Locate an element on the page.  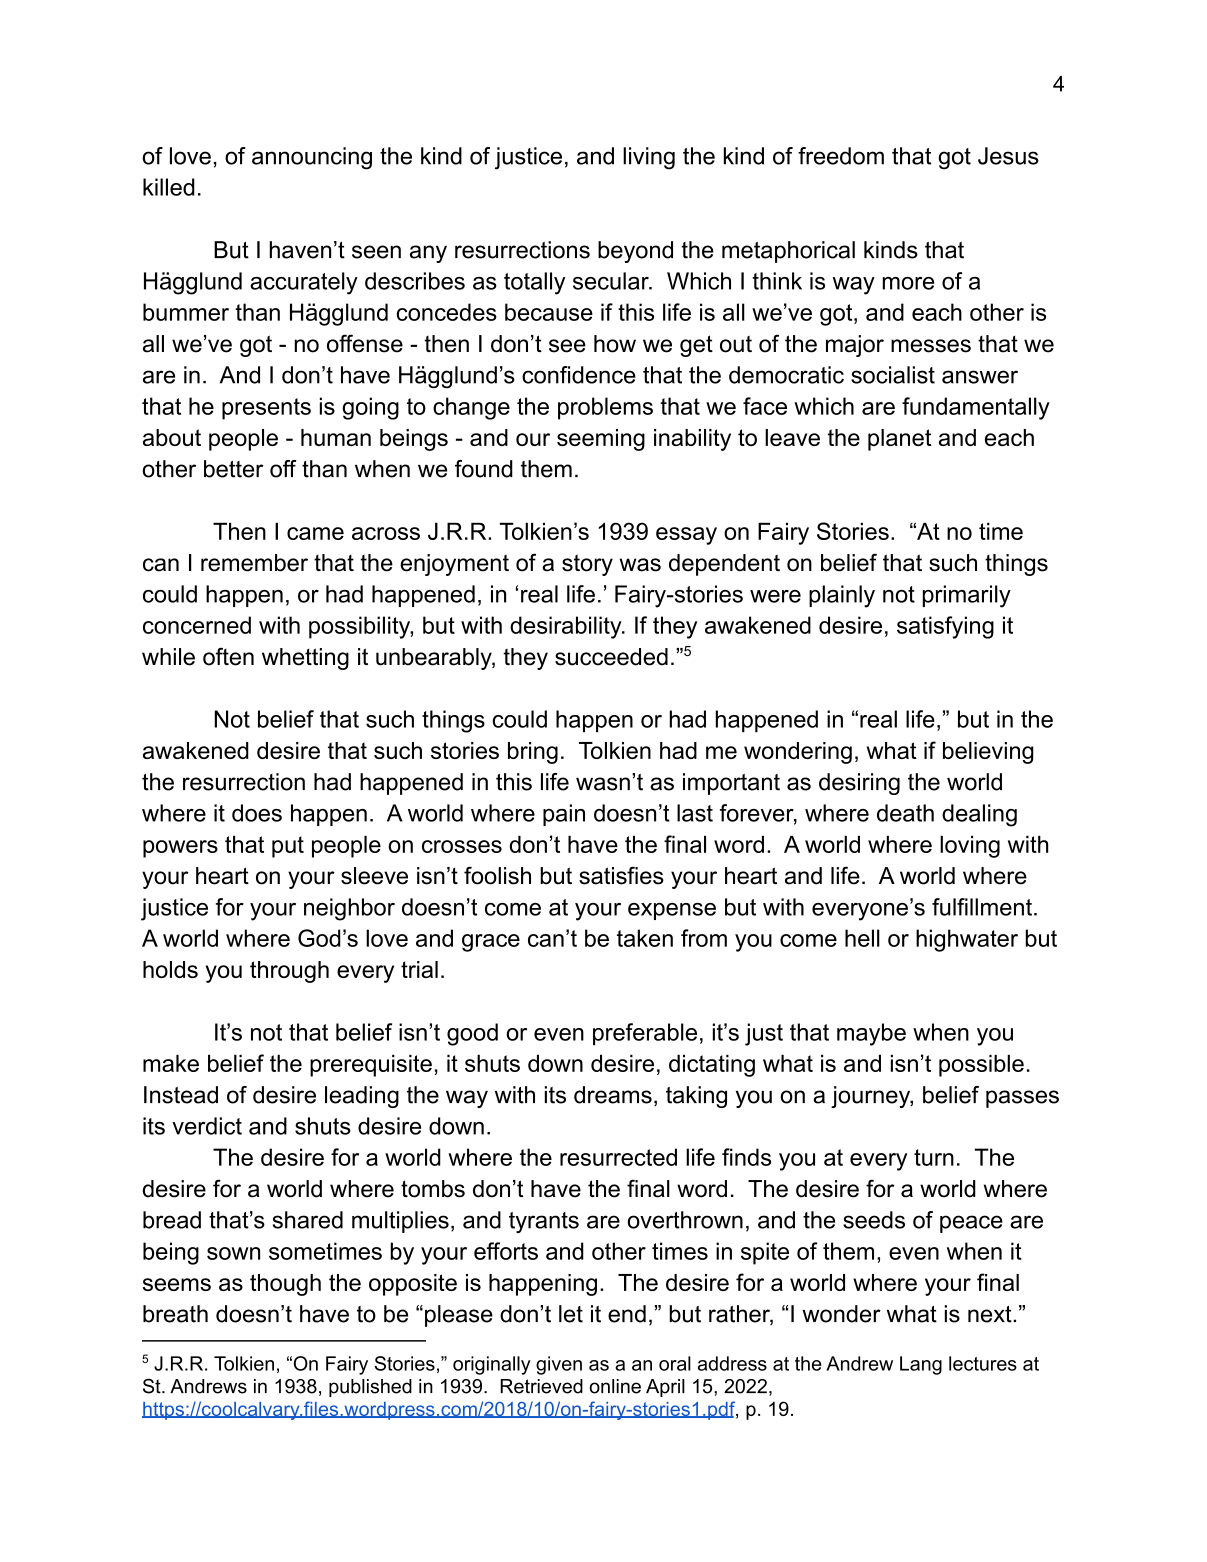
pain is located at coordinates (564, 815).
